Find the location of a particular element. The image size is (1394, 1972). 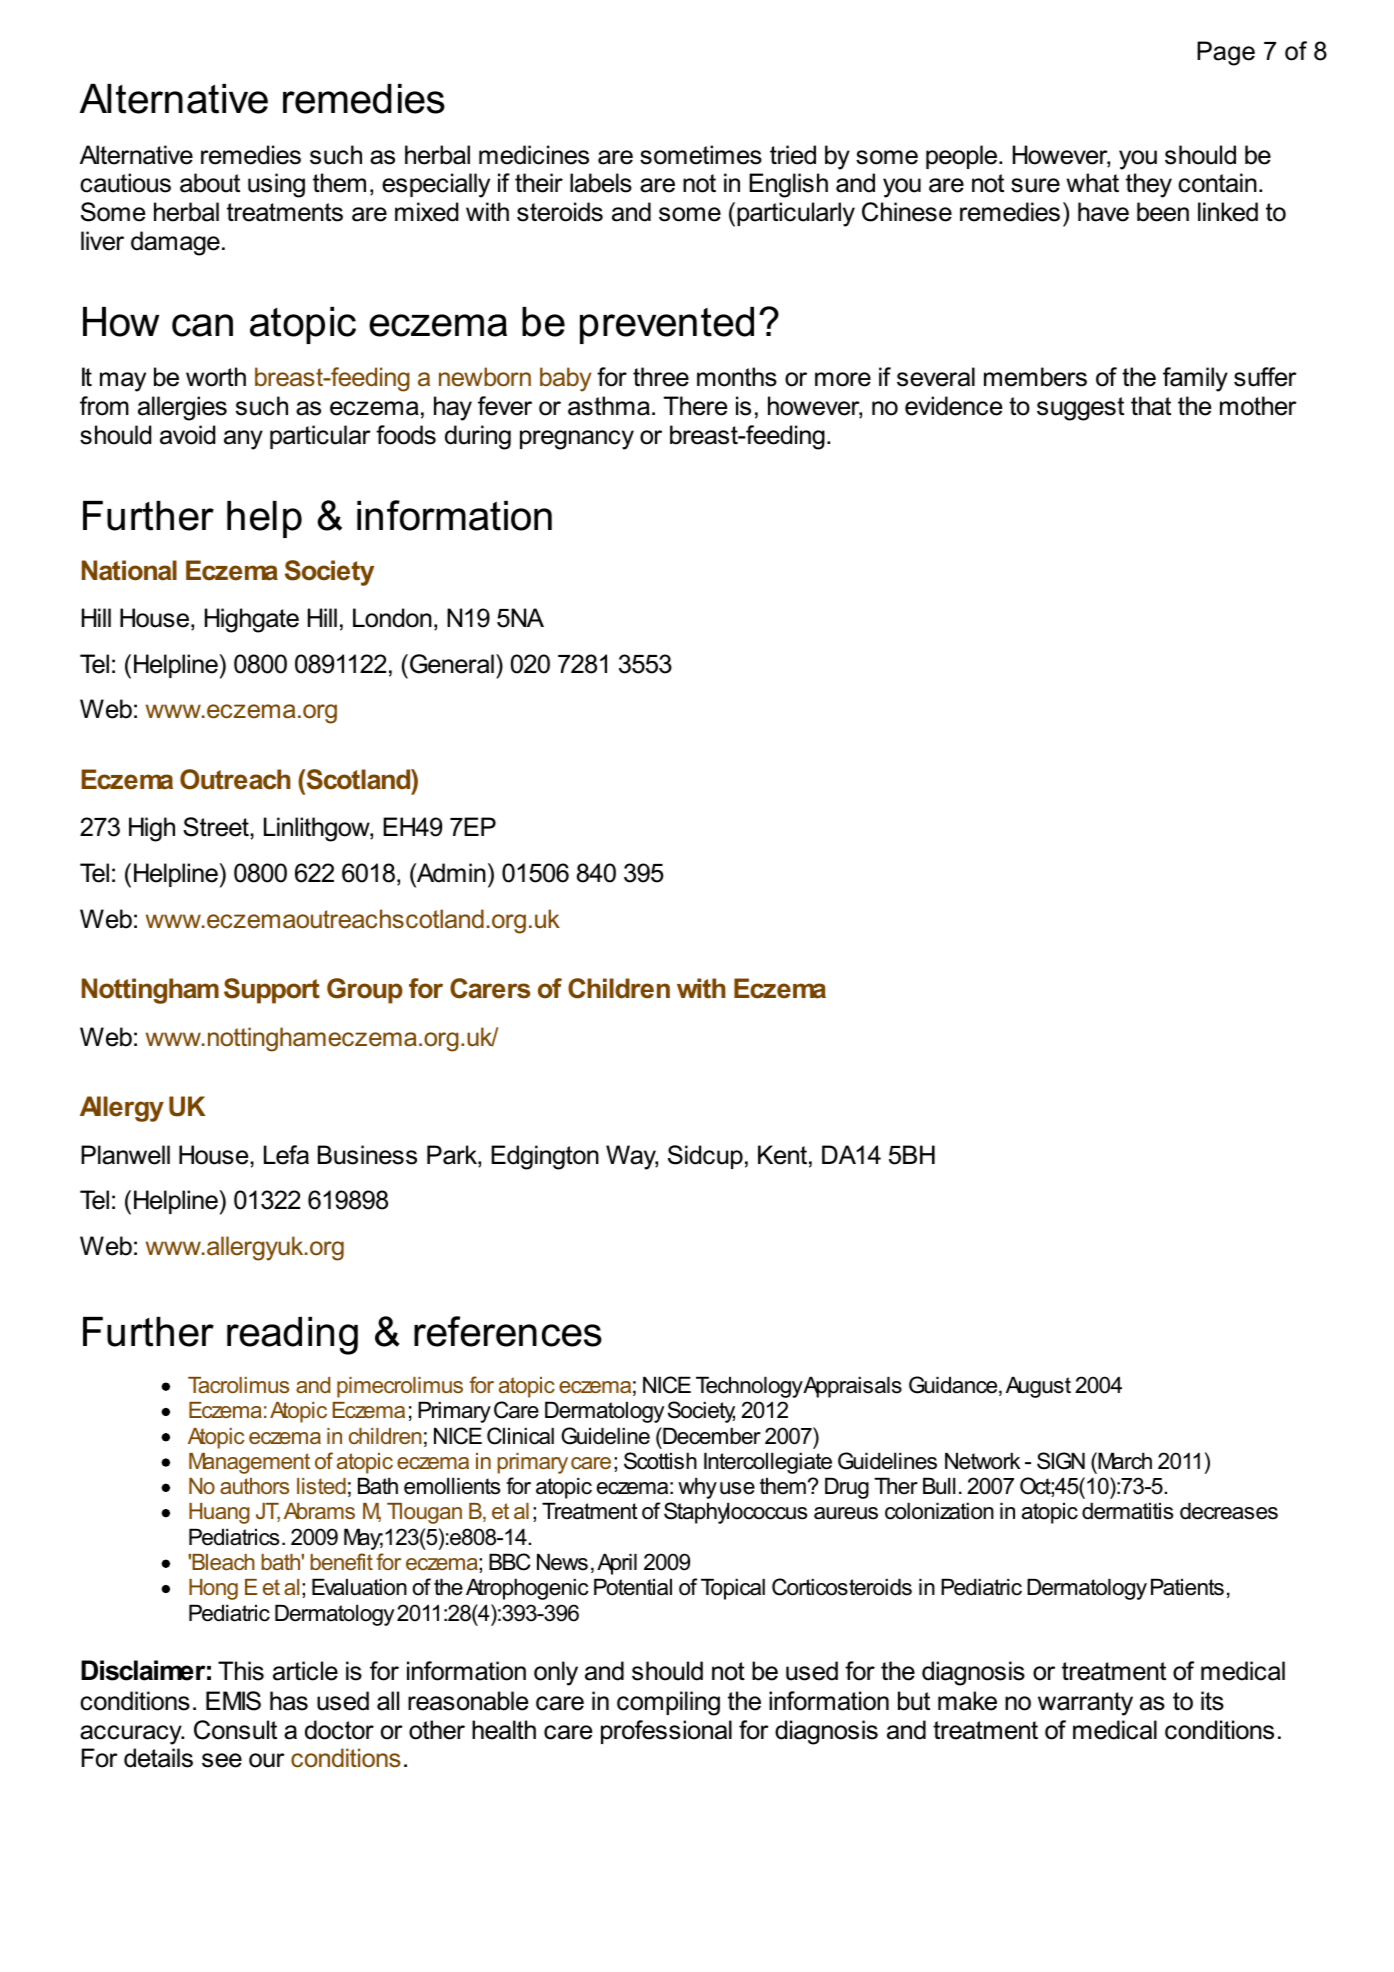

compiling is located at coordinates (668, 1703).
